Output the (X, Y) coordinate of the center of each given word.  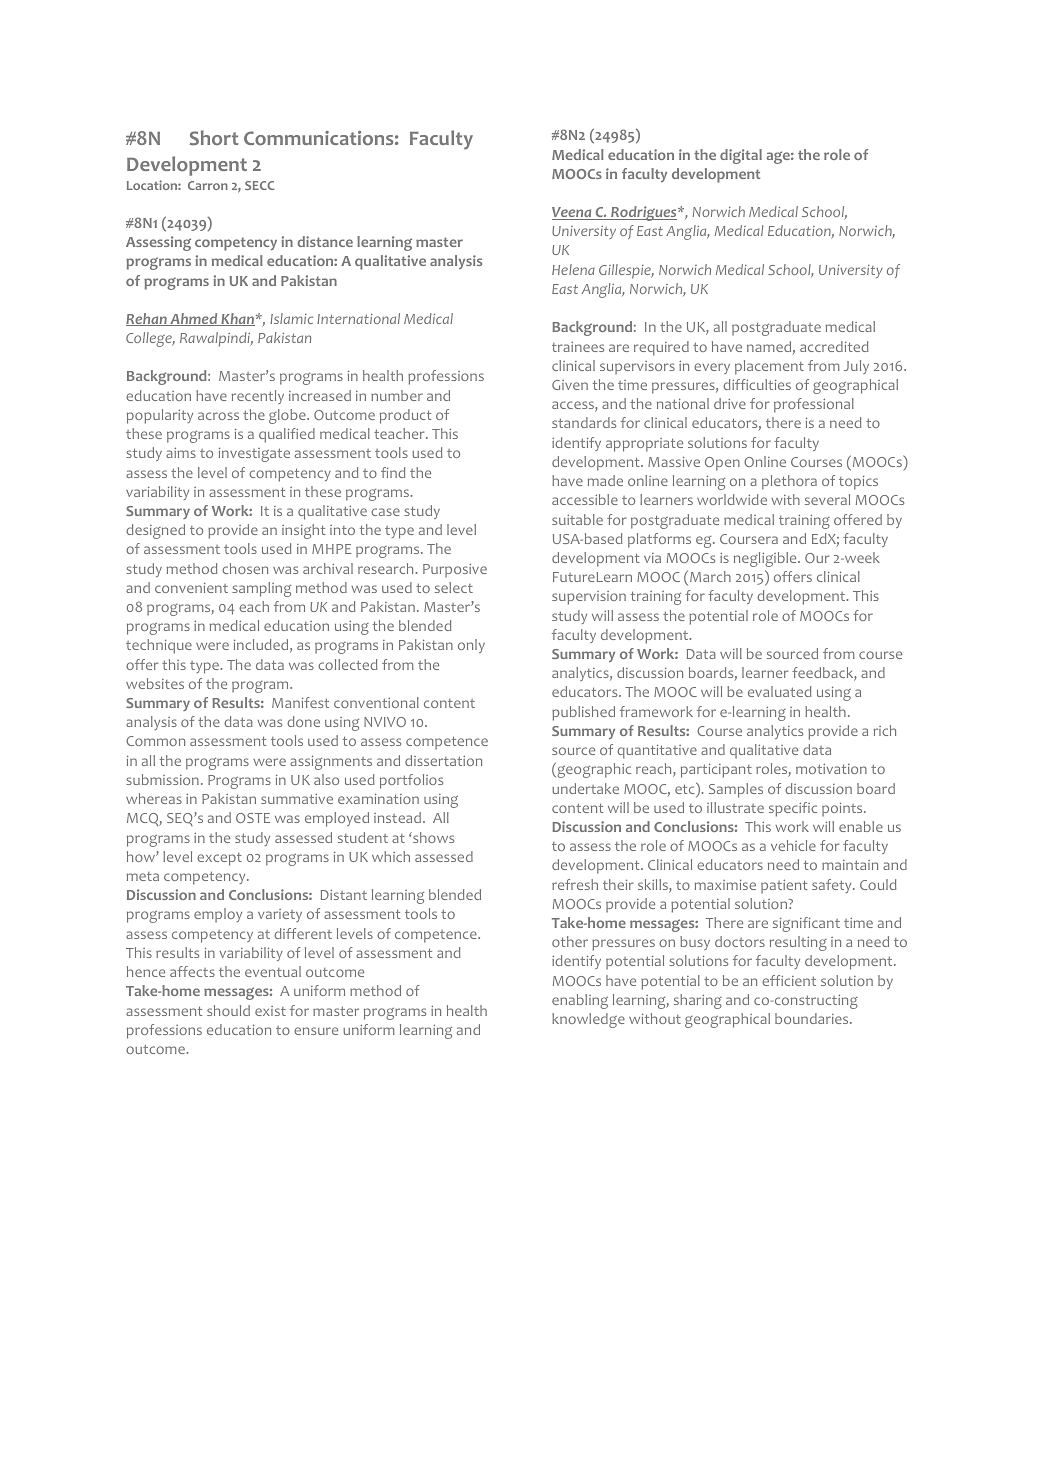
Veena (573, 213)
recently (258, 397)
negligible (766, 559)
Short (214, 137)
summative (297, 798)
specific (793, 809)
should (228, 1010)
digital (741, 156)
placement (769, 367)
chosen (245, 568)
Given (570, 385)
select (454, 587)
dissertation (443, 760)
